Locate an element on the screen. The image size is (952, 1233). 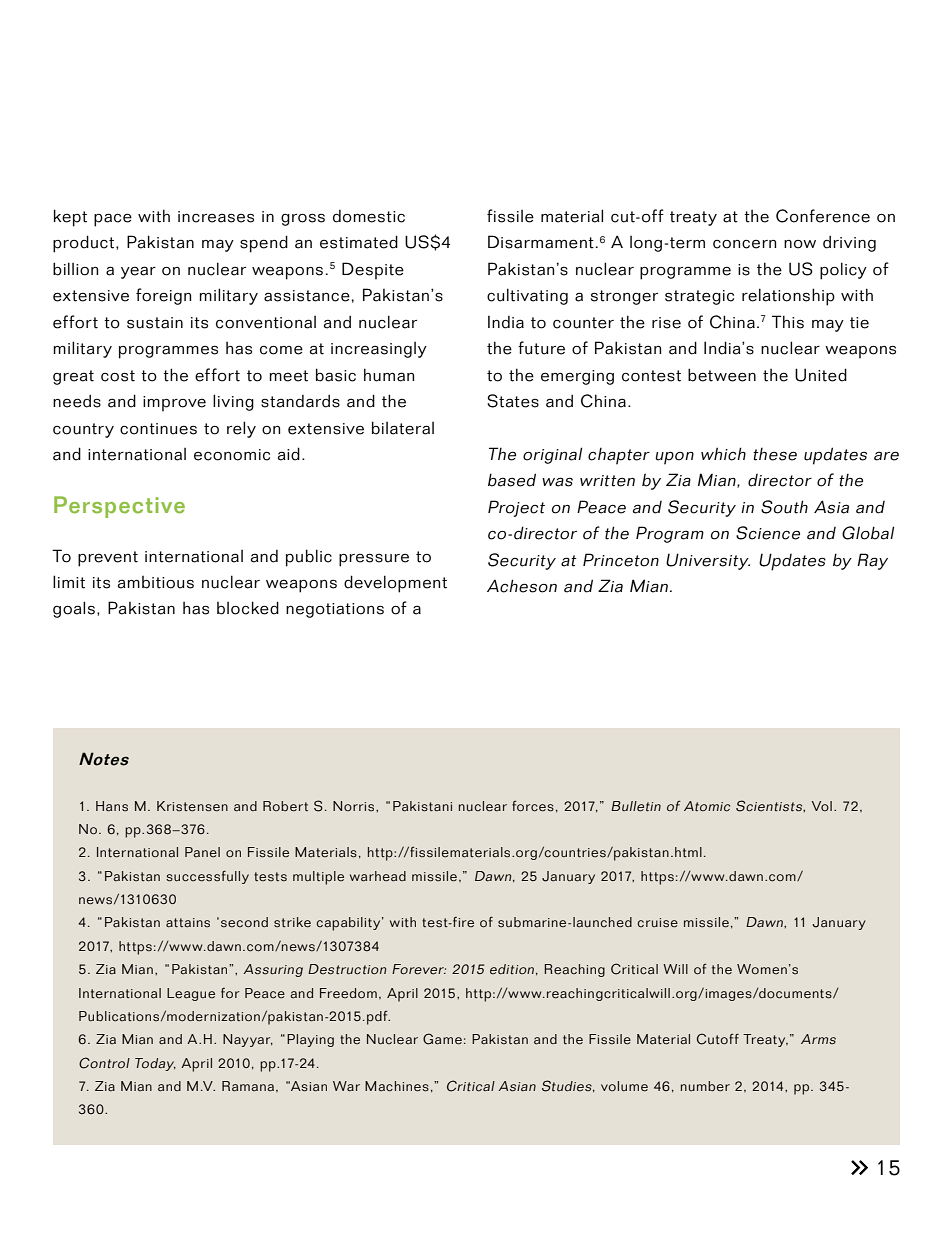
forces is located at coordinates (533, 806).
